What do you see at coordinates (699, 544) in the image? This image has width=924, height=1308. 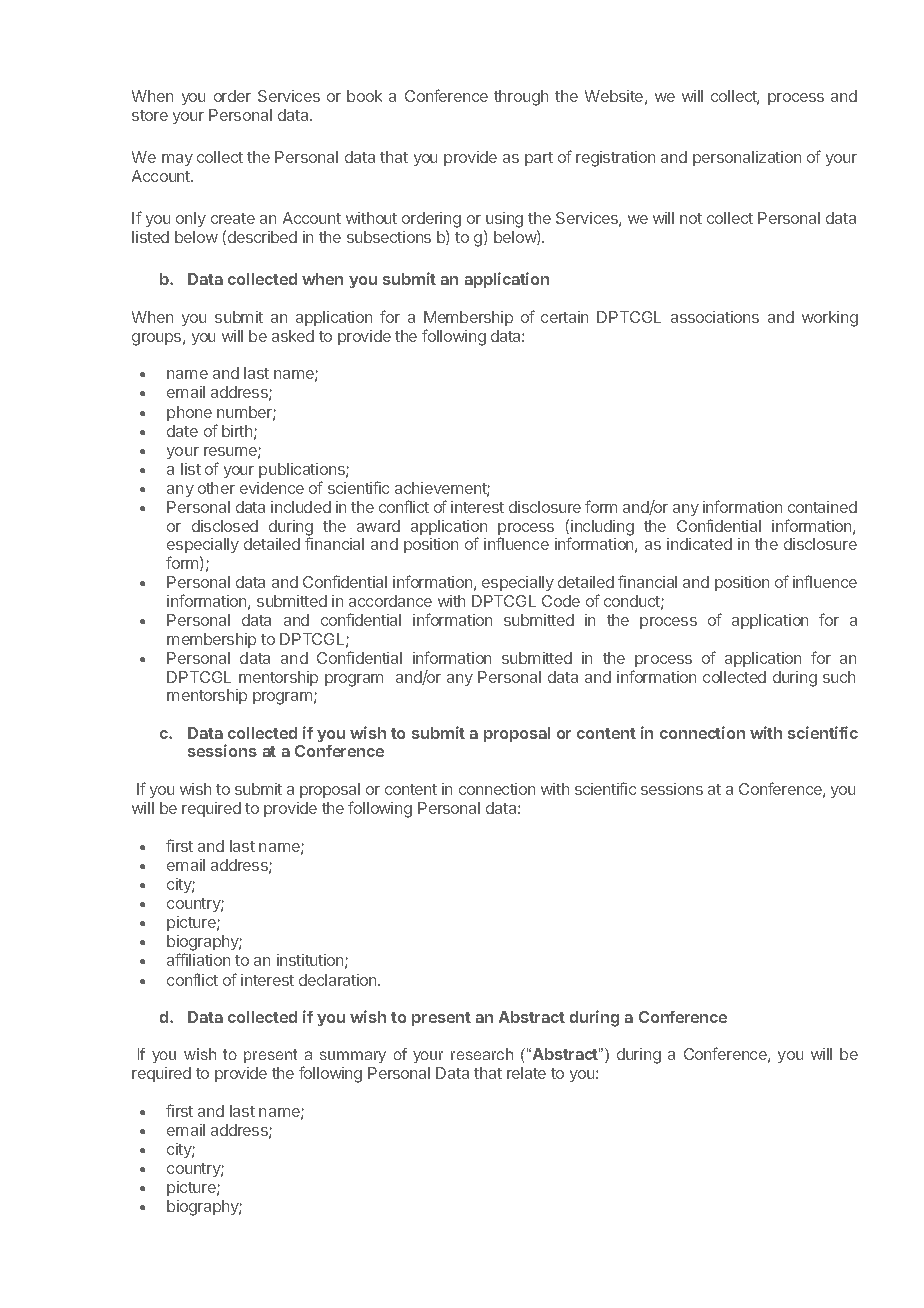 I see `indicated` at bounding box center [699, 544].
